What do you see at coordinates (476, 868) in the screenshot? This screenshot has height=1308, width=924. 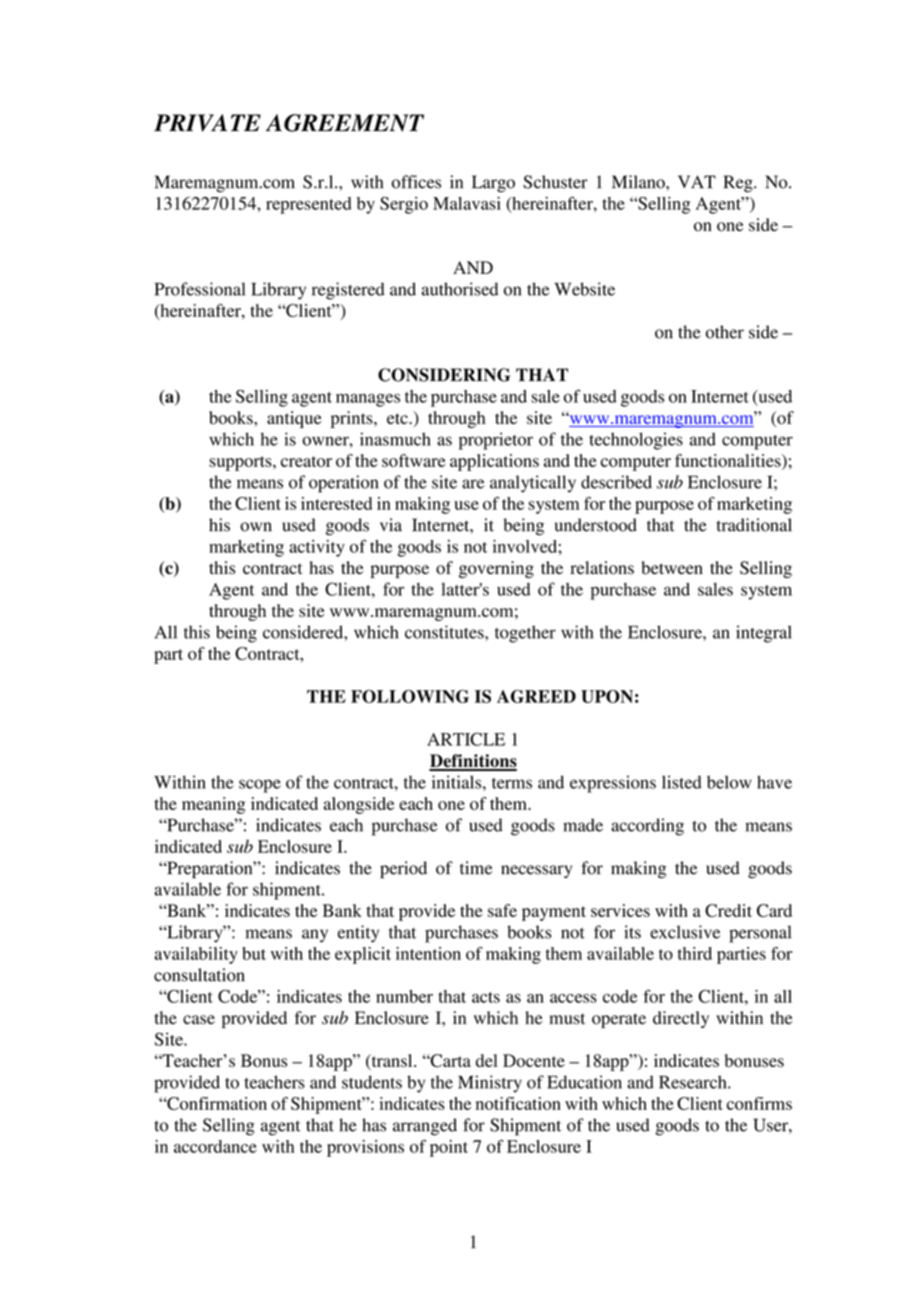 I see `time` at bounding box center [476, 868].
